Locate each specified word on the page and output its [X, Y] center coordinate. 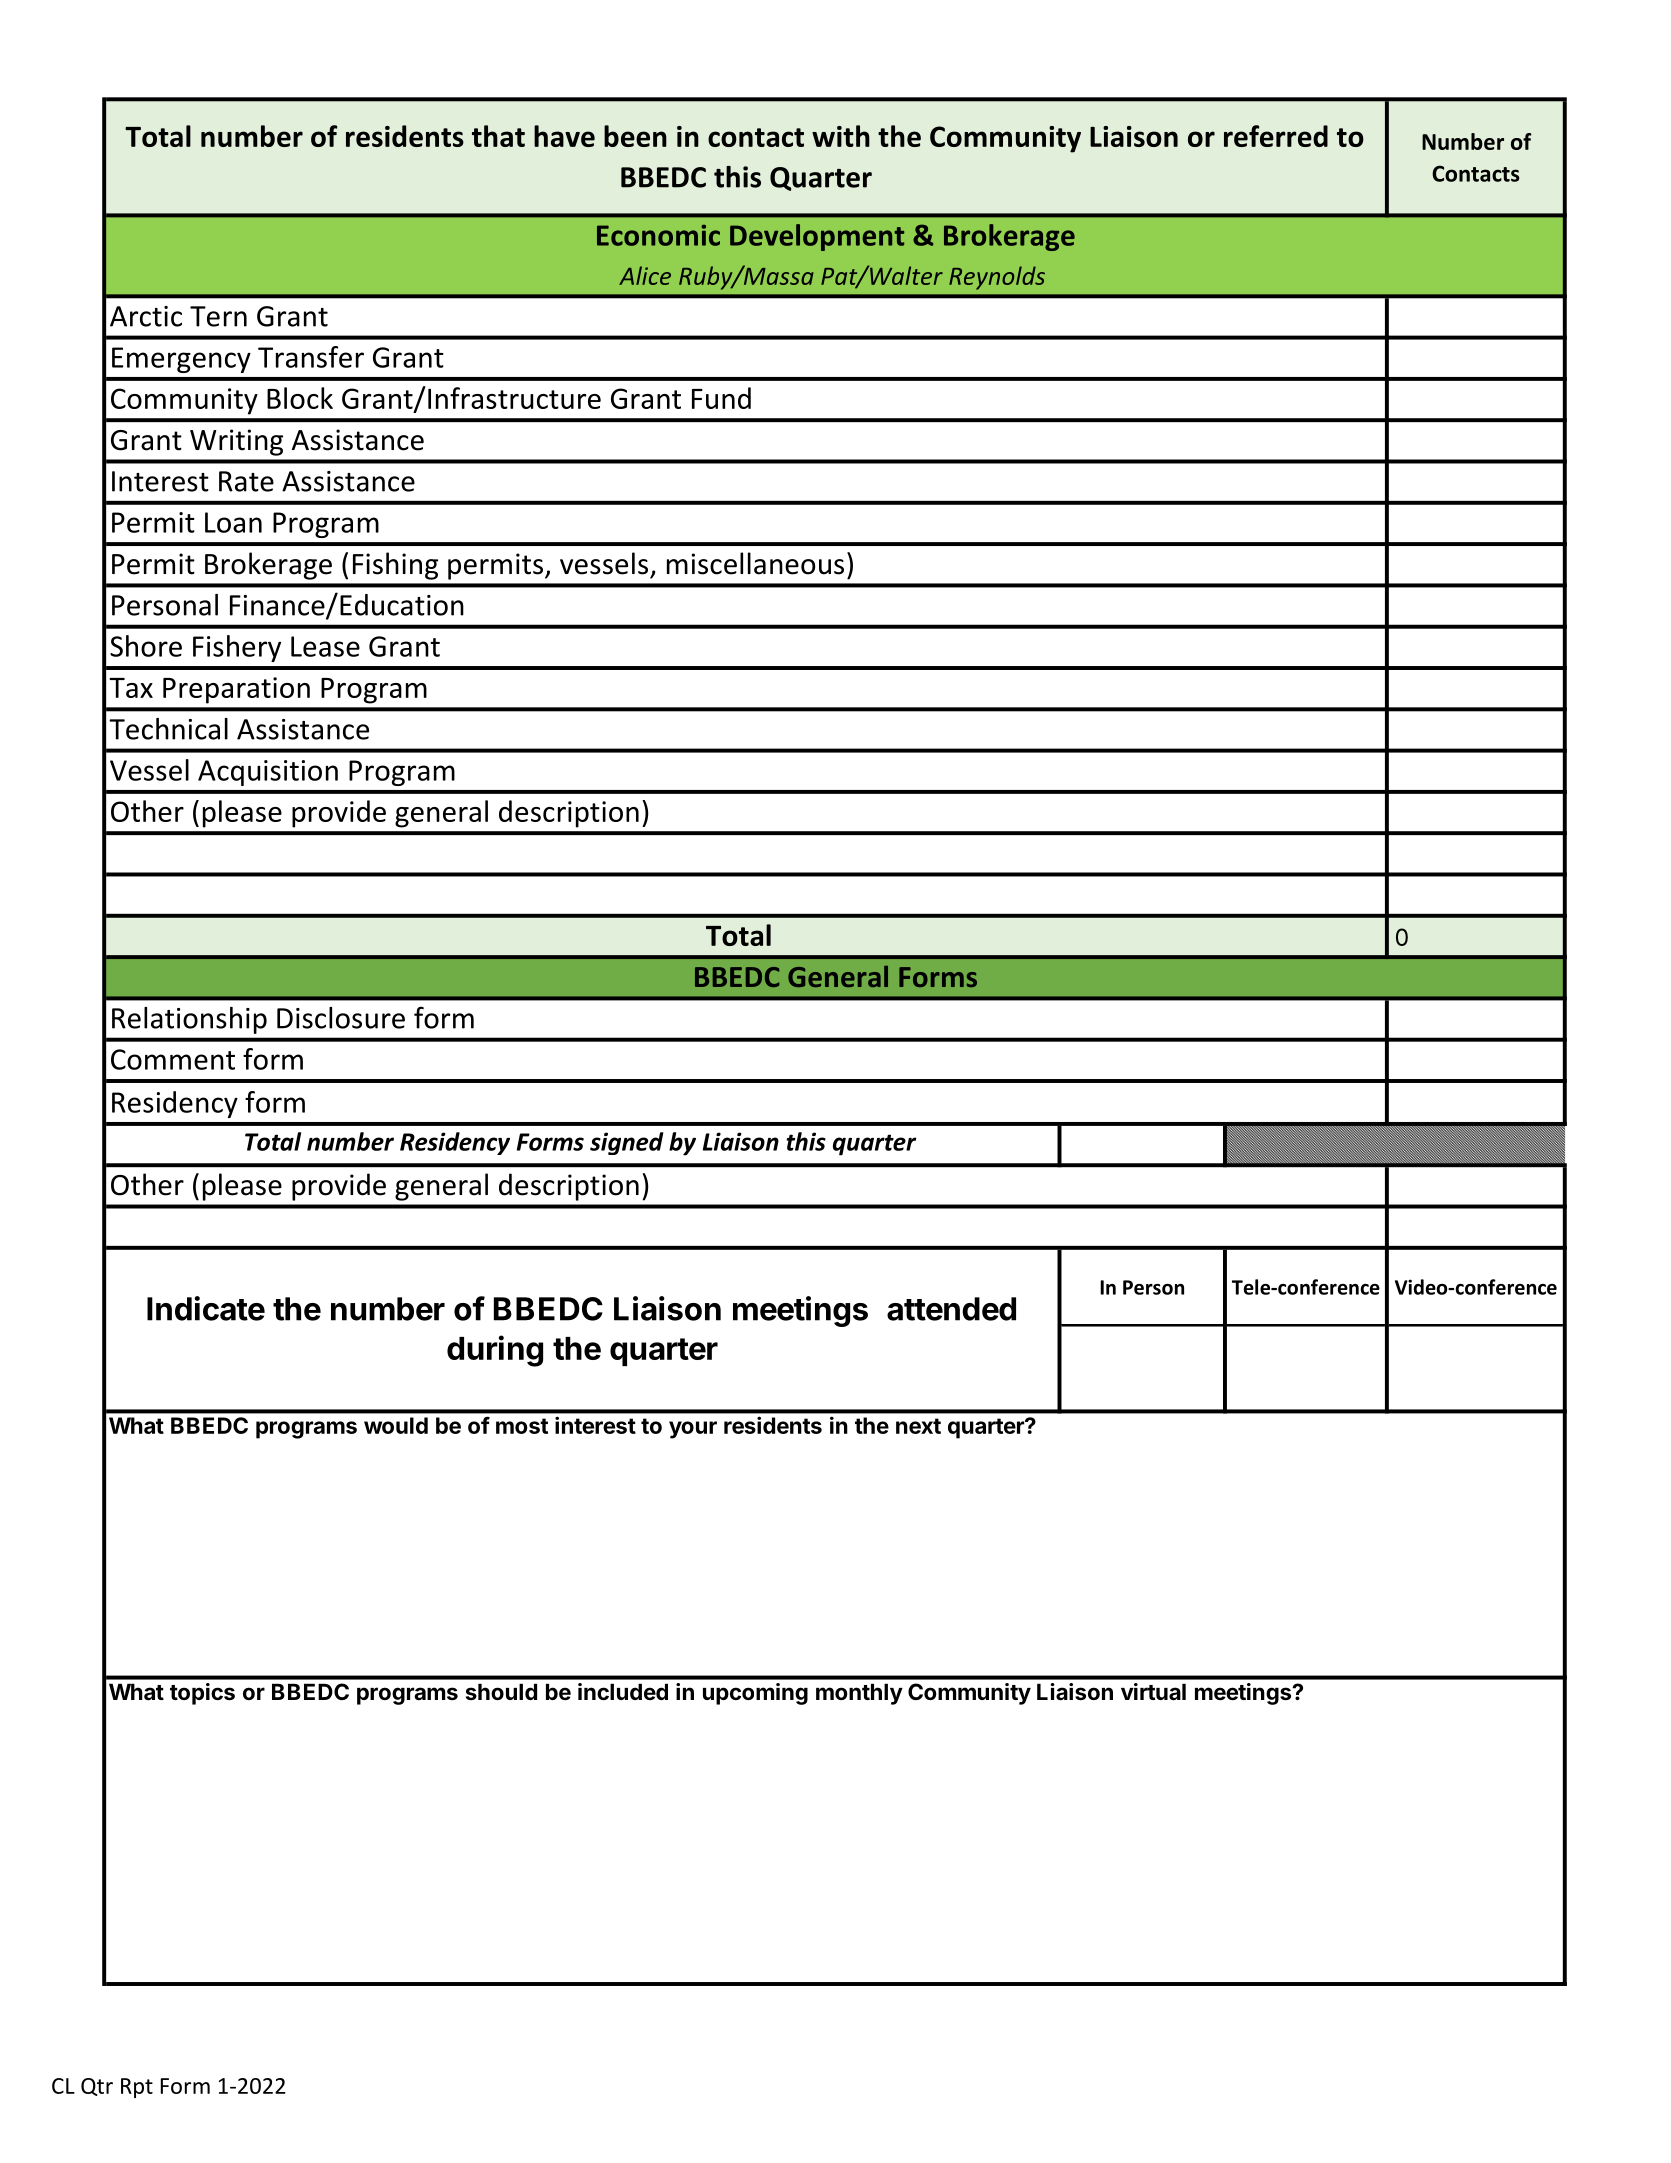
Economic [658, 235]
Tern [218, 316]
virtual [1153, 1692]
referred [1276, 136]
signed [627, 1143]
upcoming [755, 1694]
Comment [173, 1059]
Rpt [137, 2088]
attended [951, 1309]
